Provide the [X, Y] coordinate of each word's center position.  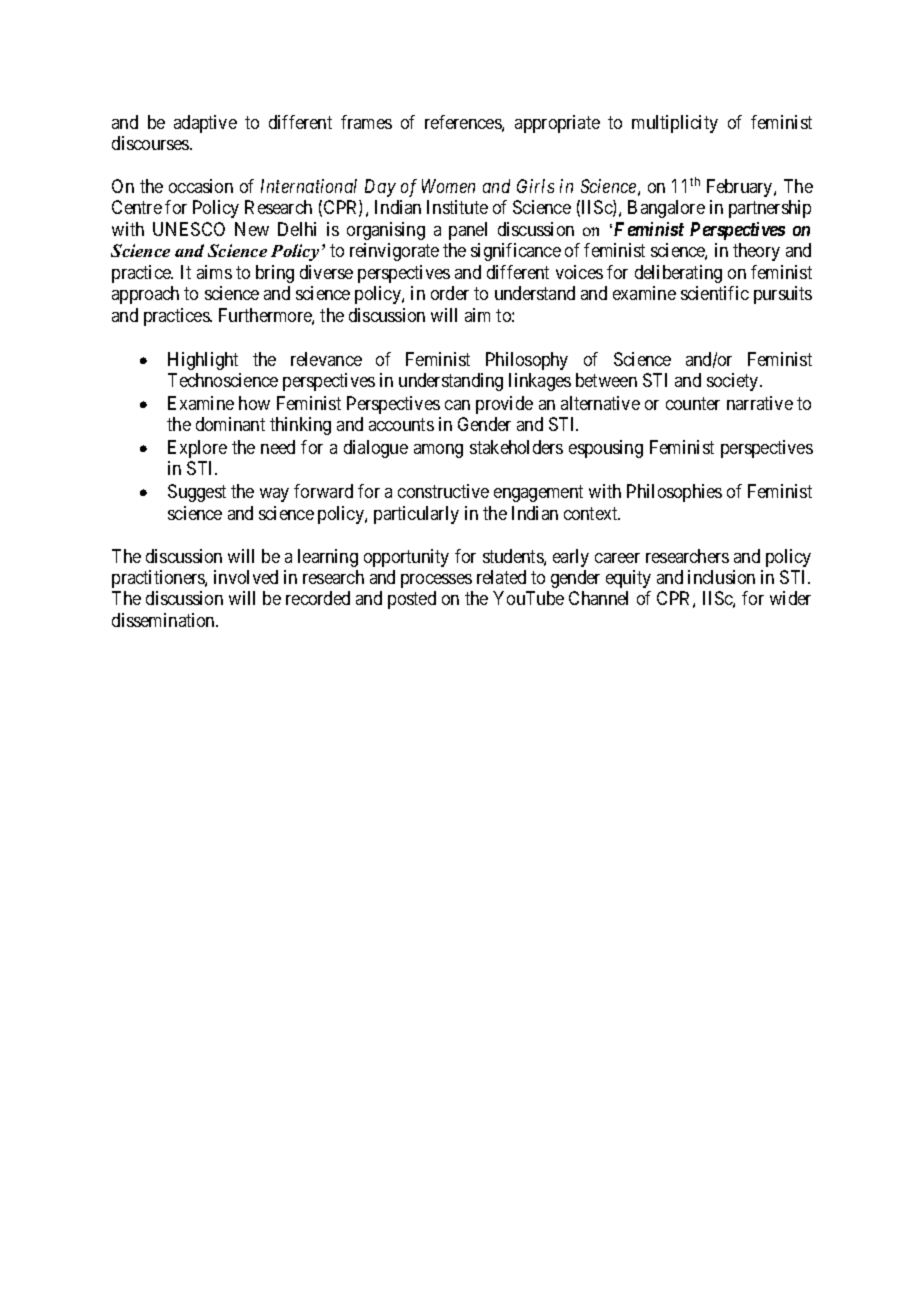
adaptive [205, 124]
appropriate [557, 124]
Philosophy [527, 361]
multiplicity [675, 124]
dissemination [164, 620]
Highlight [203, 361]
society [734, 382]
